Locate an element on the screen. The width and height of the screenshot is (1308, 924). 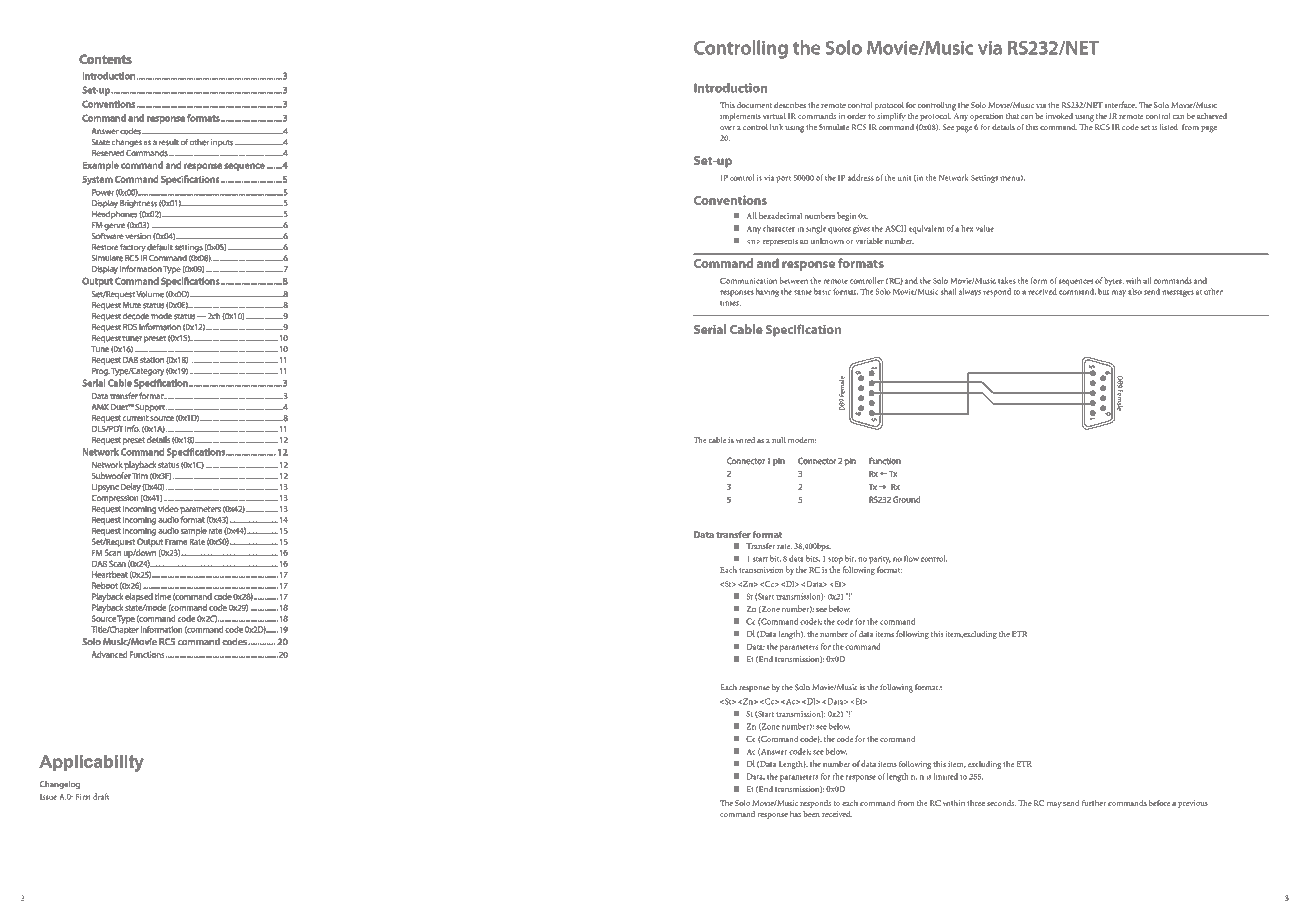
stop is located at coordinates (835, 560).
